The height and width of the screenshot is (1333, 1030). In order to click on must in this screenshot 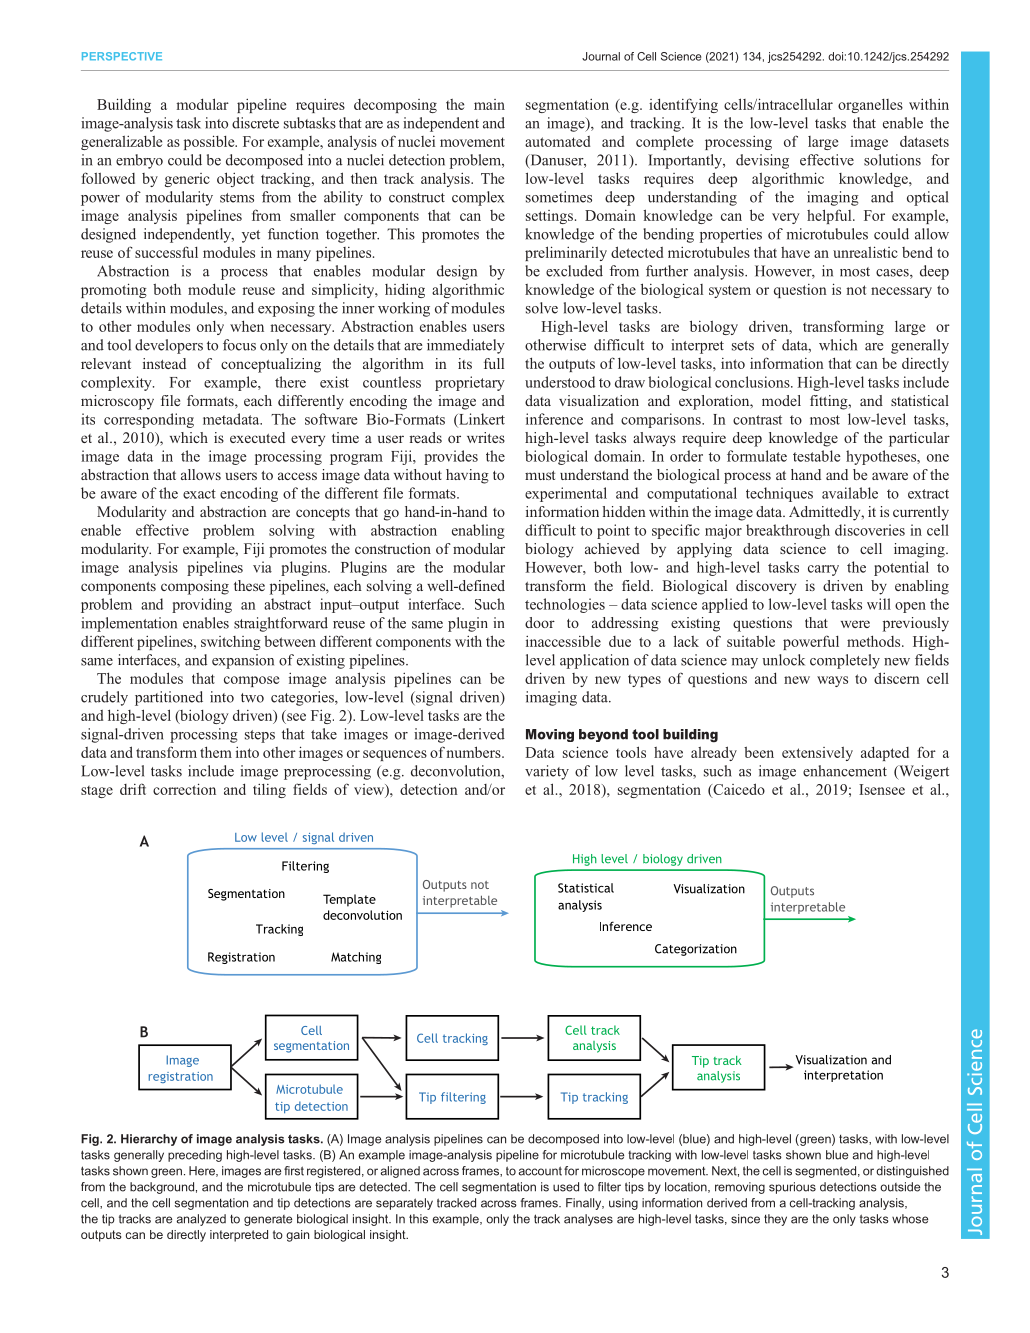, I will do `click(540, 475)`.
